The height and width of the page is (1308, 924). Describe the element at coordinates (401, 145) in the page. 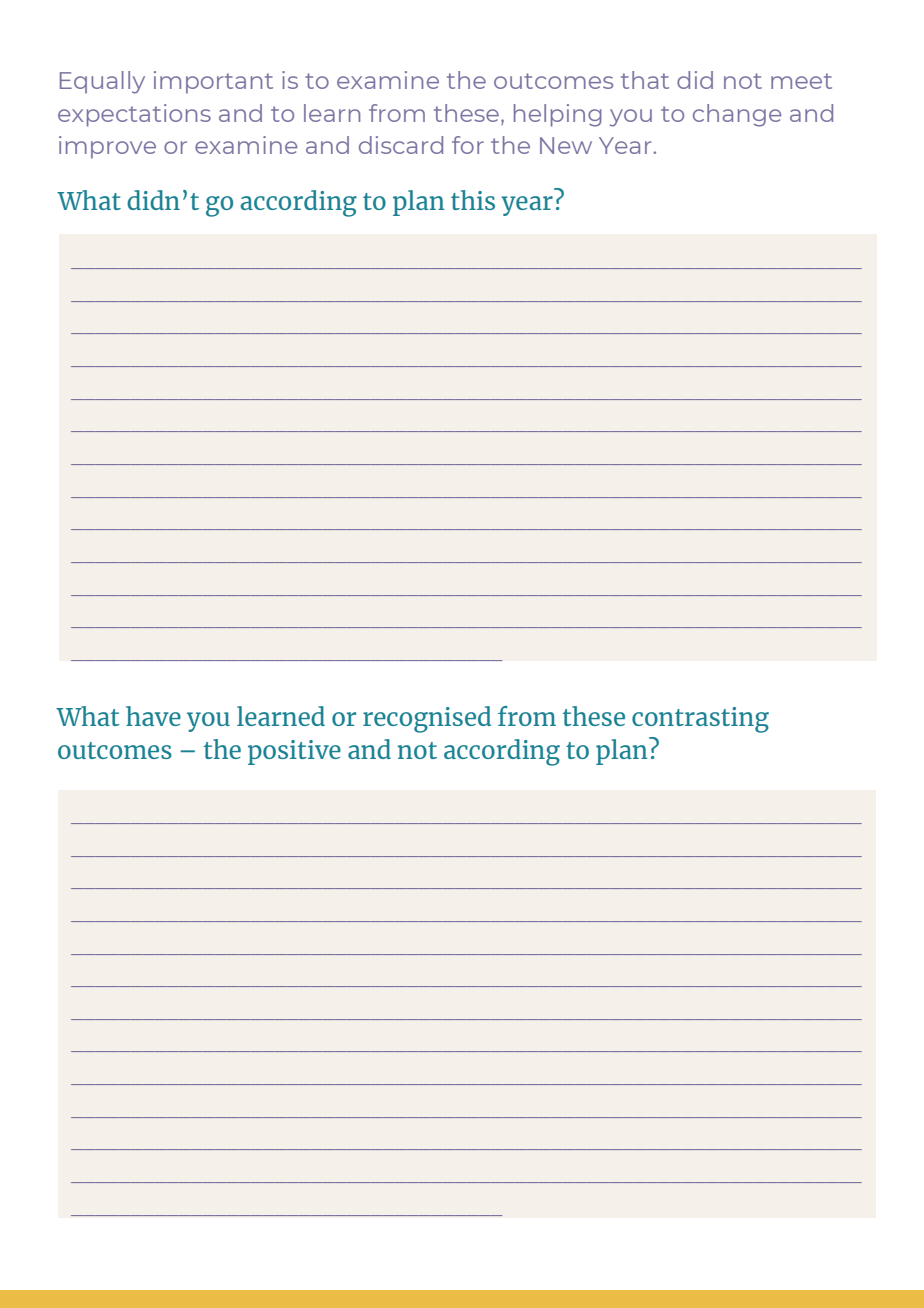

I see `discard` at that location.
